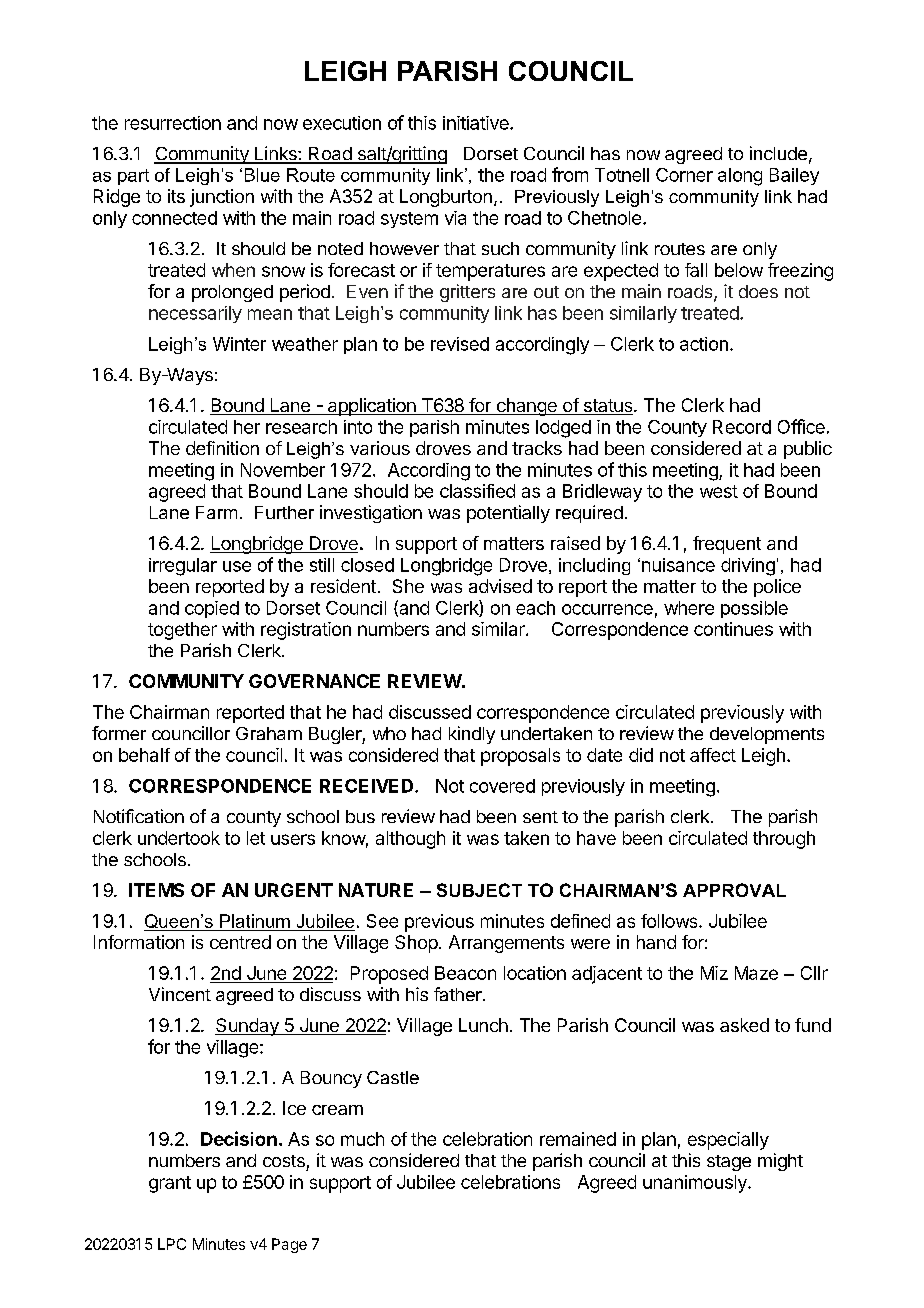  I want to click on unanimously, so click(696, 1184).
